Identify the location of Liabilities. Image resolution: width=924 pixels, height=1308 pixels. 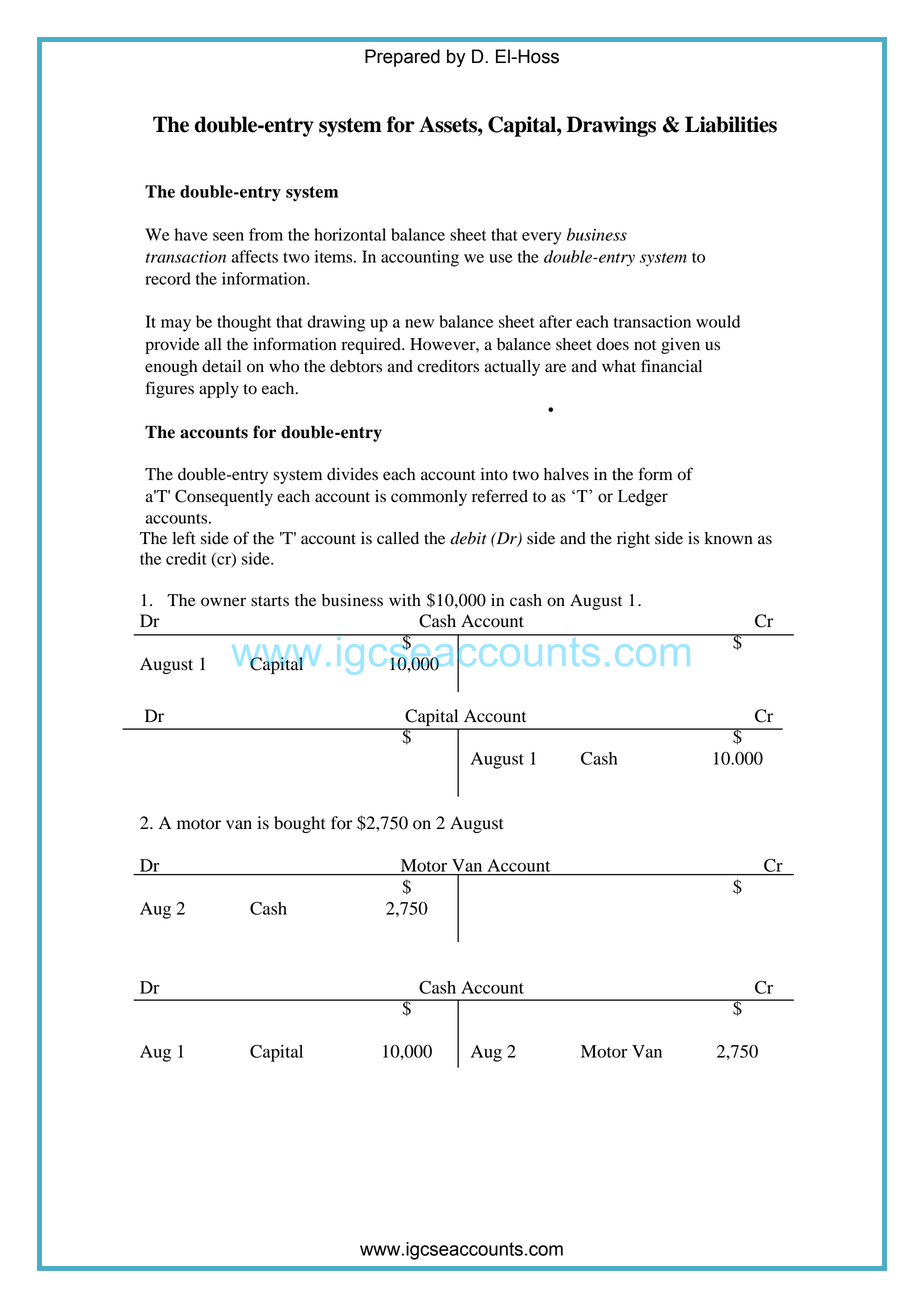
(731, 124).
